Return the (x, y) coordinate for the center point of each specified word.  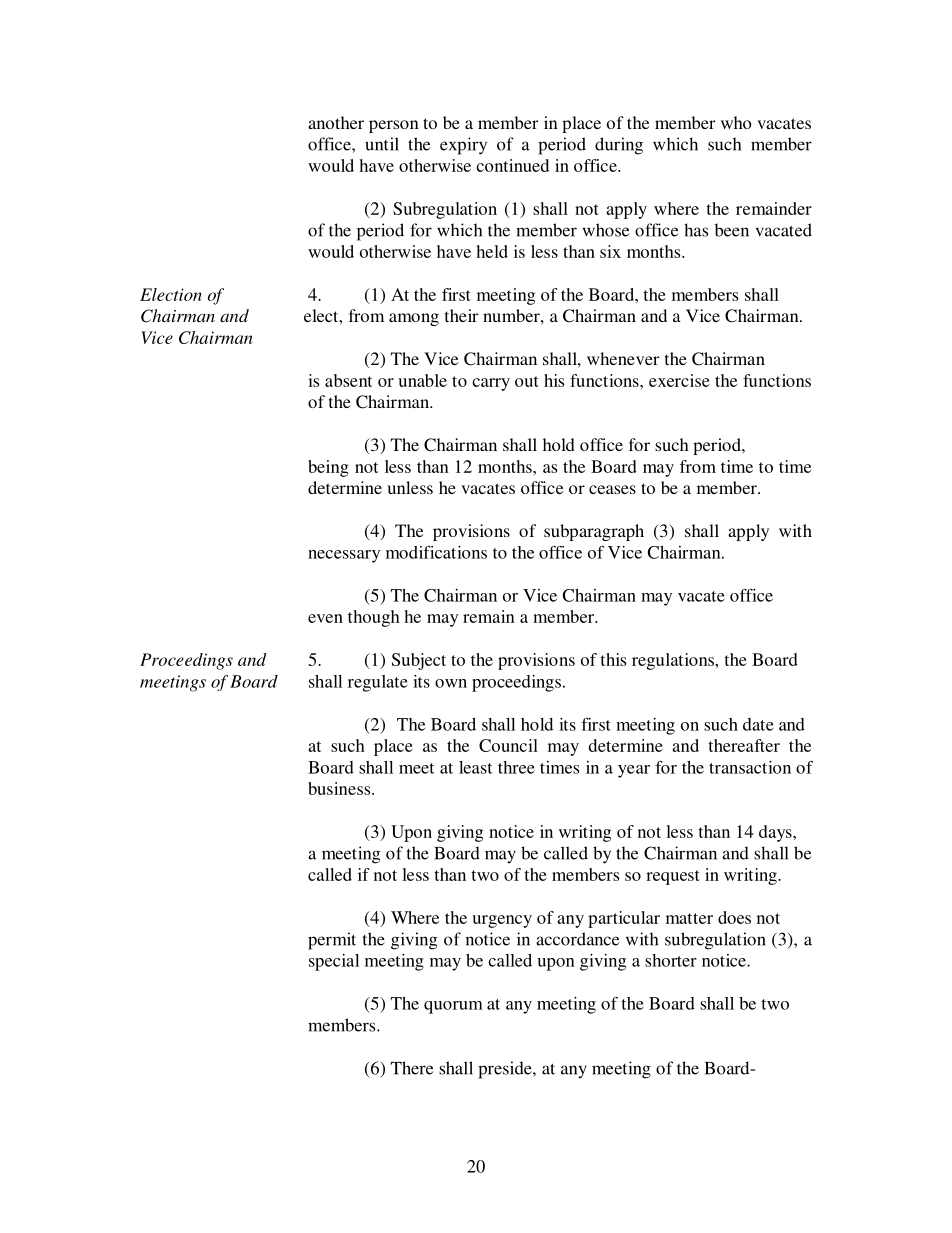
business (340, 788)
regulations (674, 661)
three (516, 767)
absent (348, 380)
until (382, 144)
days (776, 833)
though (374, 618)
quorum (453, 1007)
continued (512, 165)
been (732, 230)
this (613, 659)
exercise (679, 380)
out (527, 381)
